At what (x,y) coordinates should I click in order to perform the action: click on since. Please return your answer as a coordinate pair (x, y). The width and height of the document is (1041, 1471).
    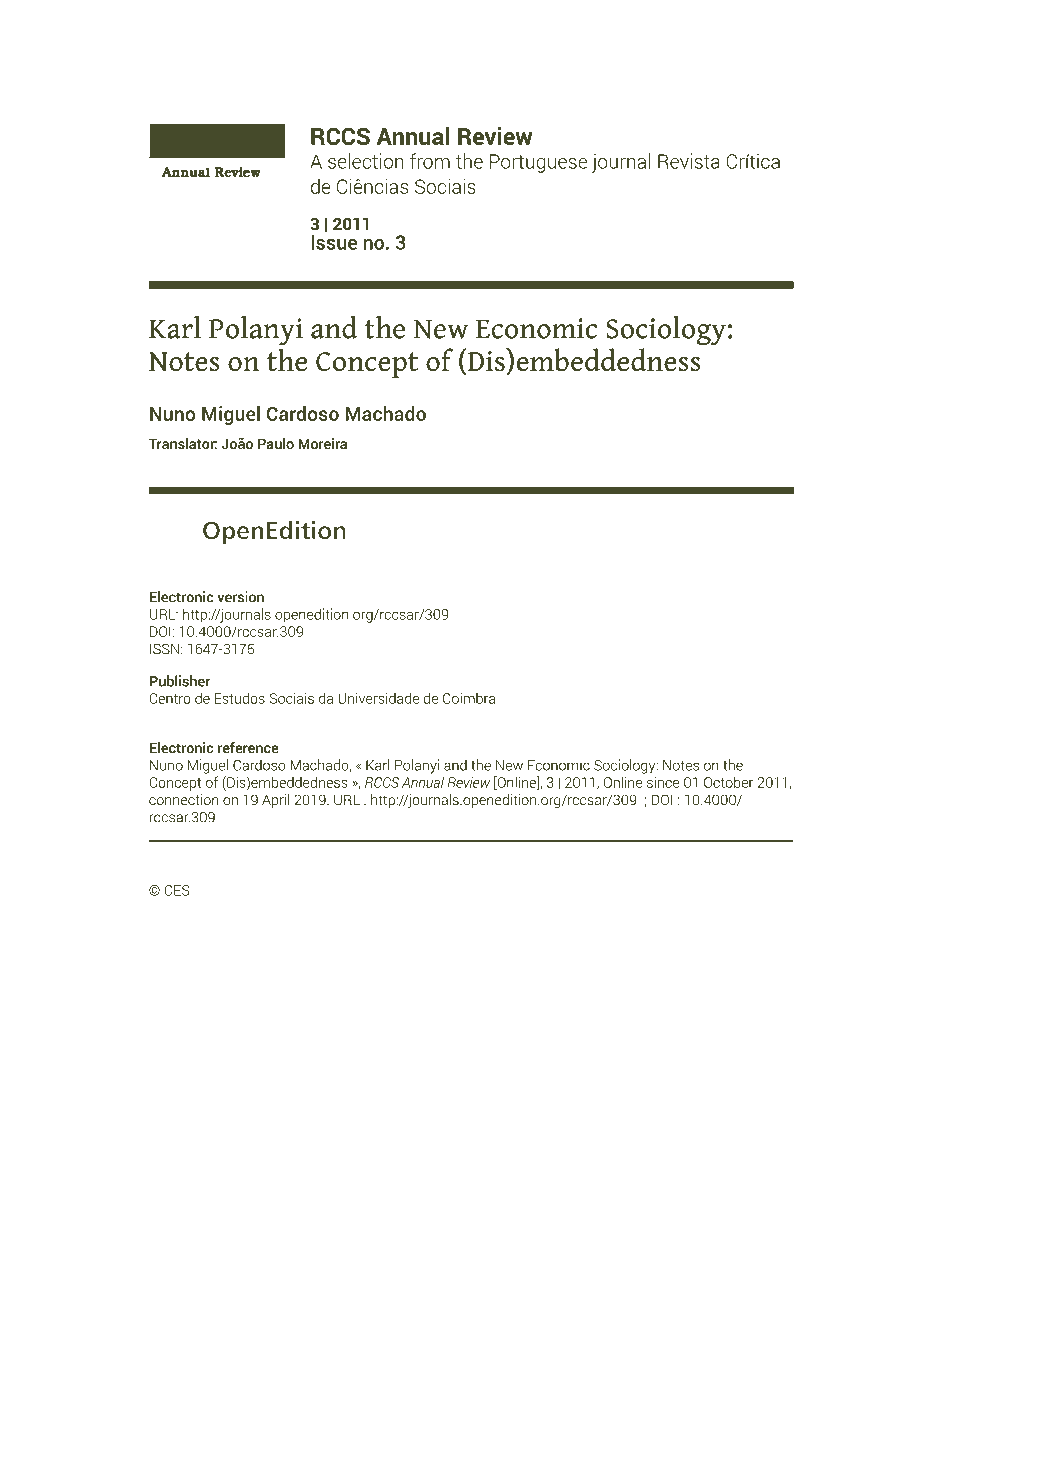
    Looking at the image, I should click on (663, 782).
